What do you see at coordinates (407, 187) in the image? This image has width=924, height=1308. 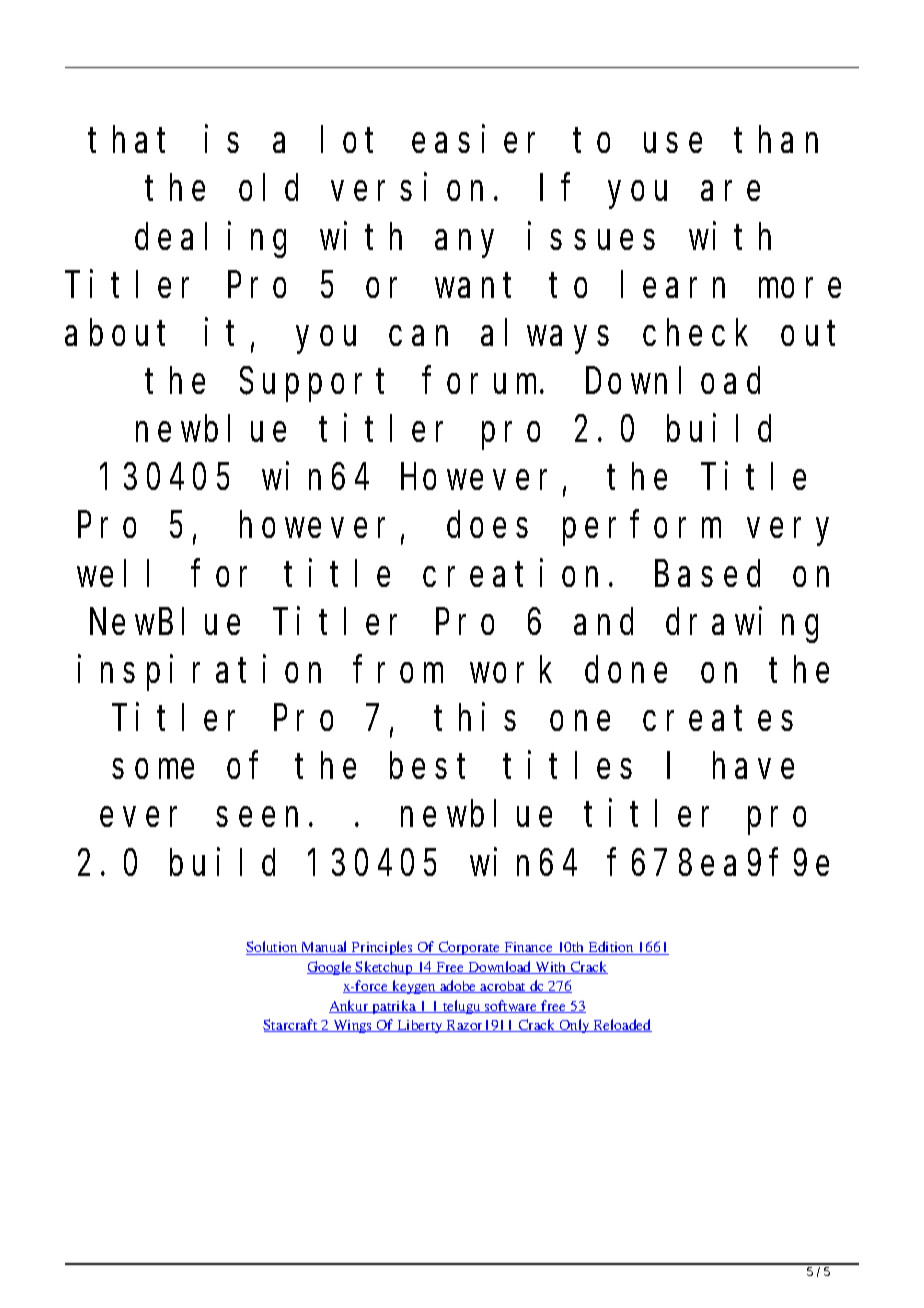 I see `version` at bounding box center [407, 187].
